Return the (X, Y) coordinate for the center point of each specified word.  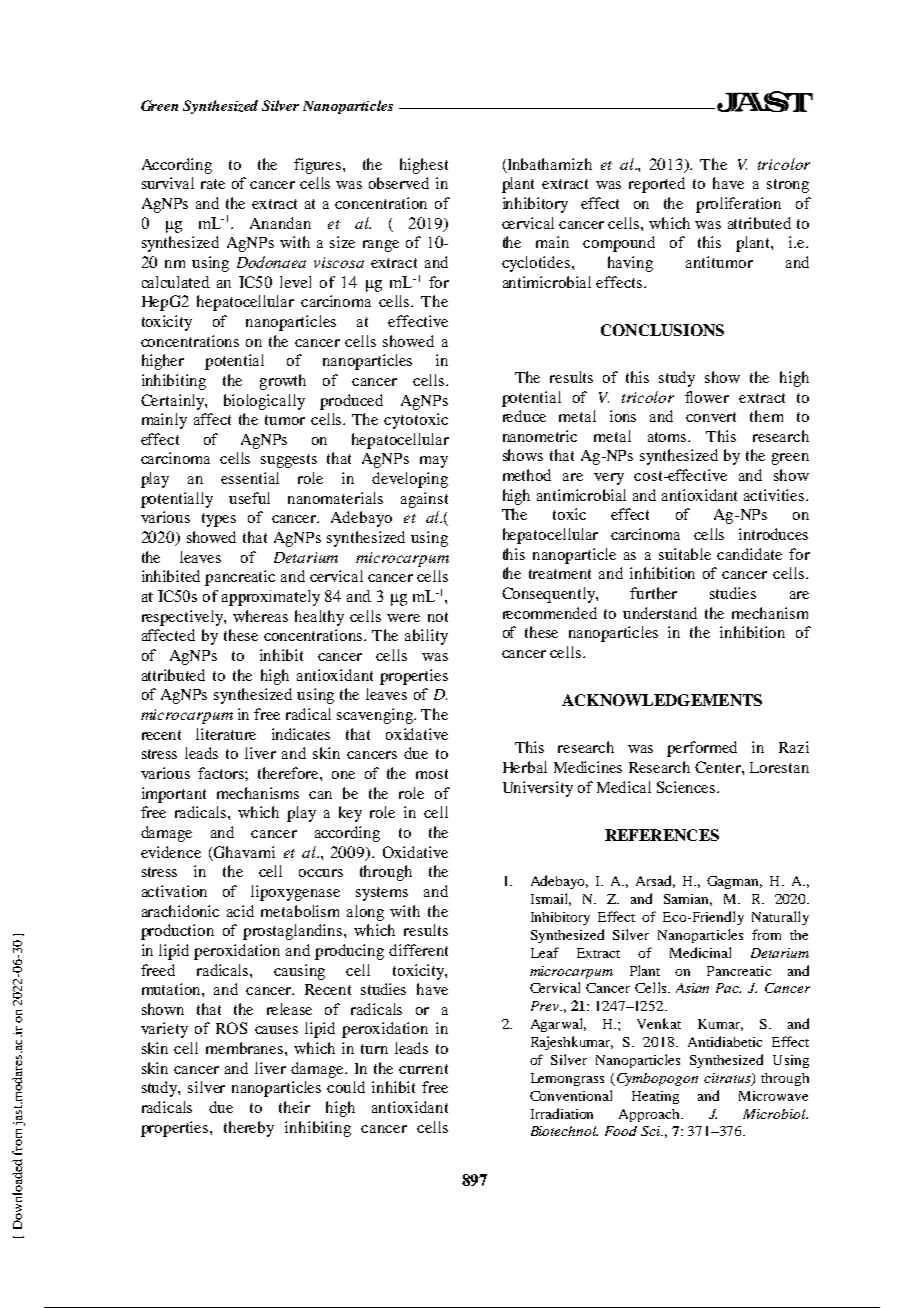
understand (660, 613)
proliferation (738, 205)
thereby (249, 1129)
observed (399, 183)
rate (213, 184)
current (423, 1069)
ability (426, 637)
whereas (260, 616)
